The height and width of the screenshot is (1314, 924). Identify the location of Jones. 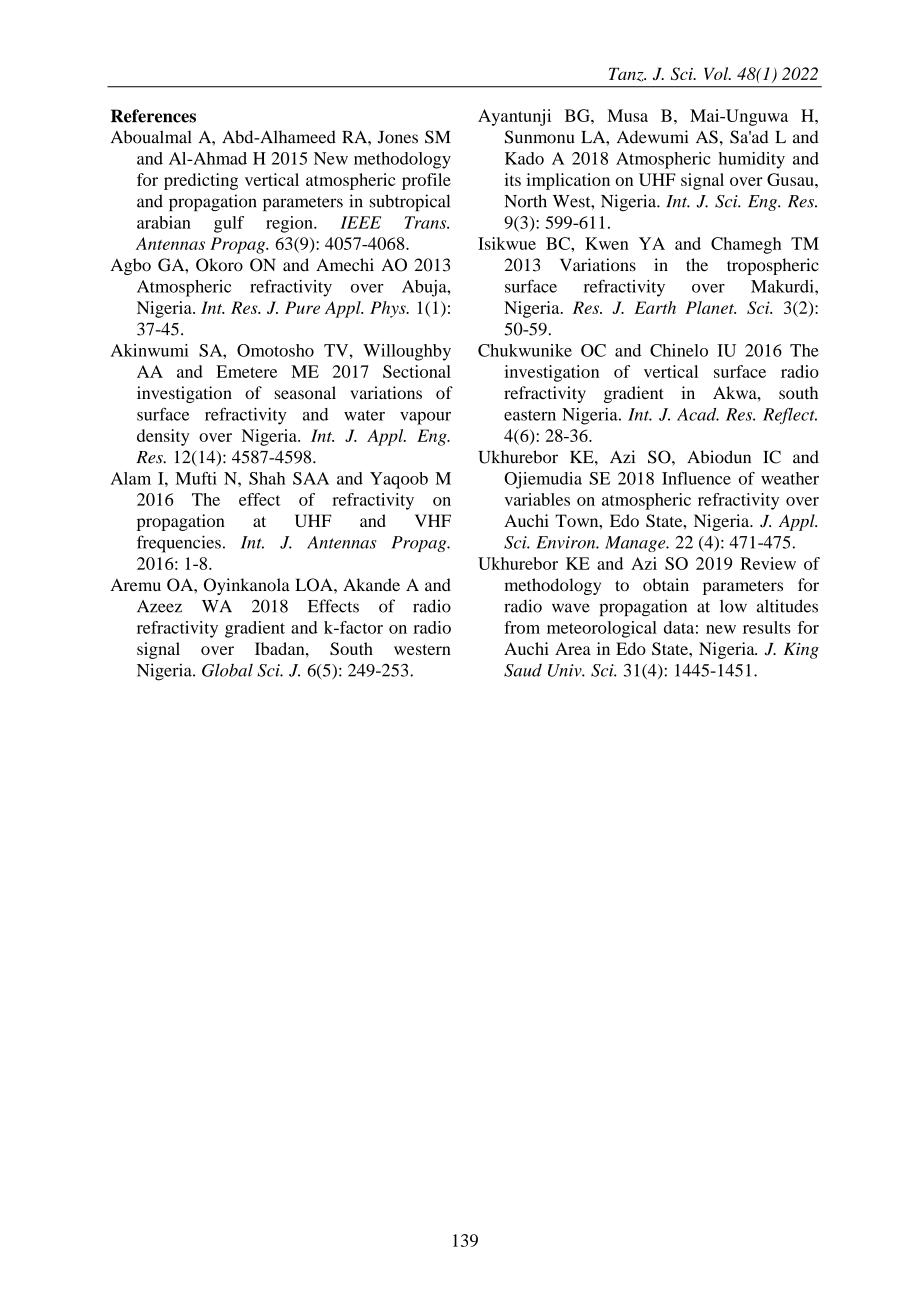
(398, 137).
